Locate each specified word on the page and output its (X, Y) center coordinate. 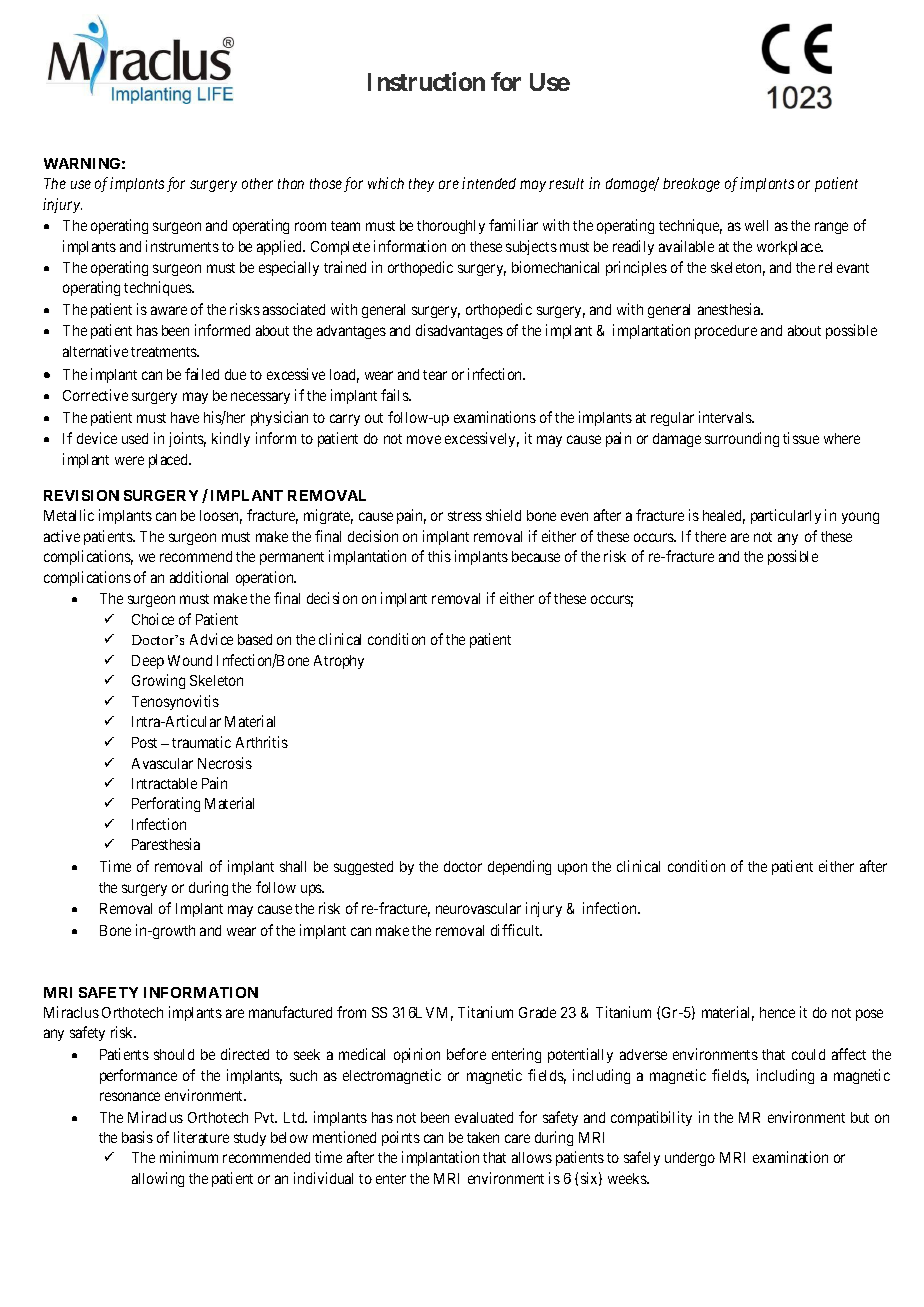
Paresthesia (166, 844)
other (257, 183)
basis (137, 1137)
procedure (726, 332)
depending (519, 867)
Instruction (426, 81)
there (710, 536)
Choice (153, 619)
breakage (691, 185)
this (439, 556)
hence (777, 1012)
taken (483, 1137)
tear (435, 375)
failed (202, 374)
